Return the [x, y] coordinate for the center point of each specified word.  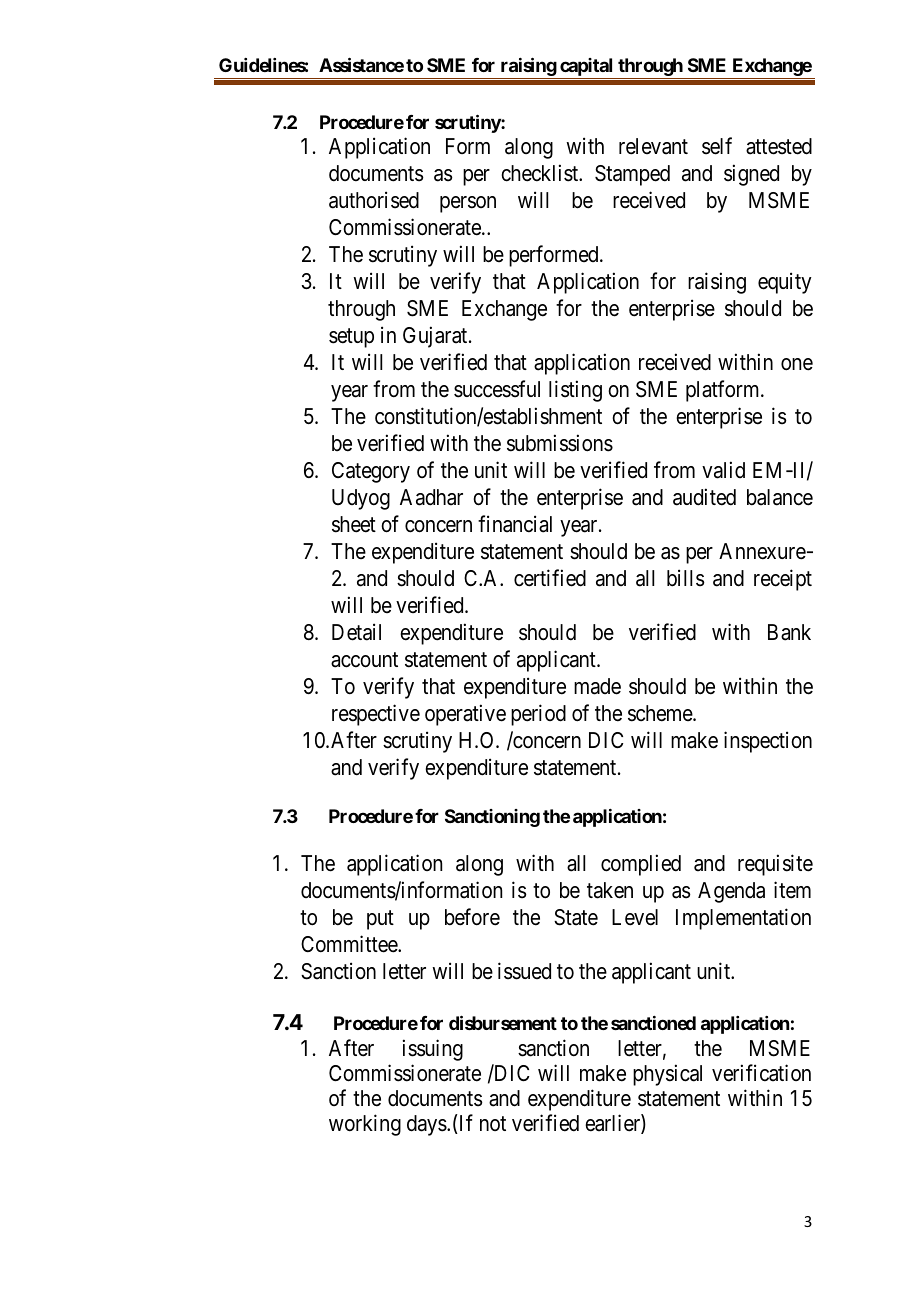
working [365, 1125]
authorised [374, 200]
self [717, 146]
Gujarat [436, 337]
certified [550, 578]
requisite [775, 865]
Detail [356, 632]
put [380, 920]
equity [785, 283]
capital [587, 68]
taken [610, 890]
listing [575, 391]
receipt [783, 580]
